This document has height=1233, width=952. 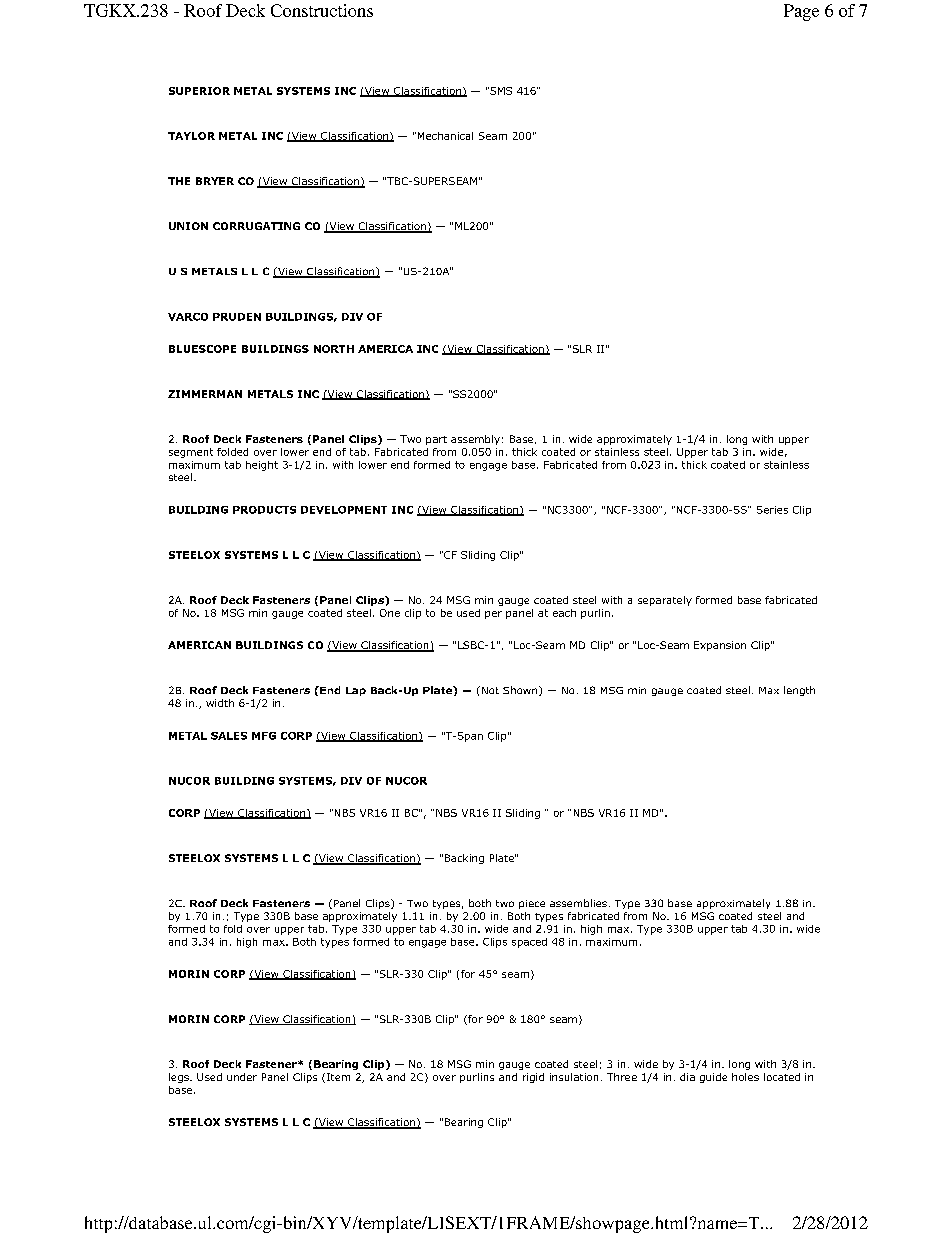 What do you see at coordinates (532, 904) in the document?
I see `piece` at bounding box center [532, 904].
